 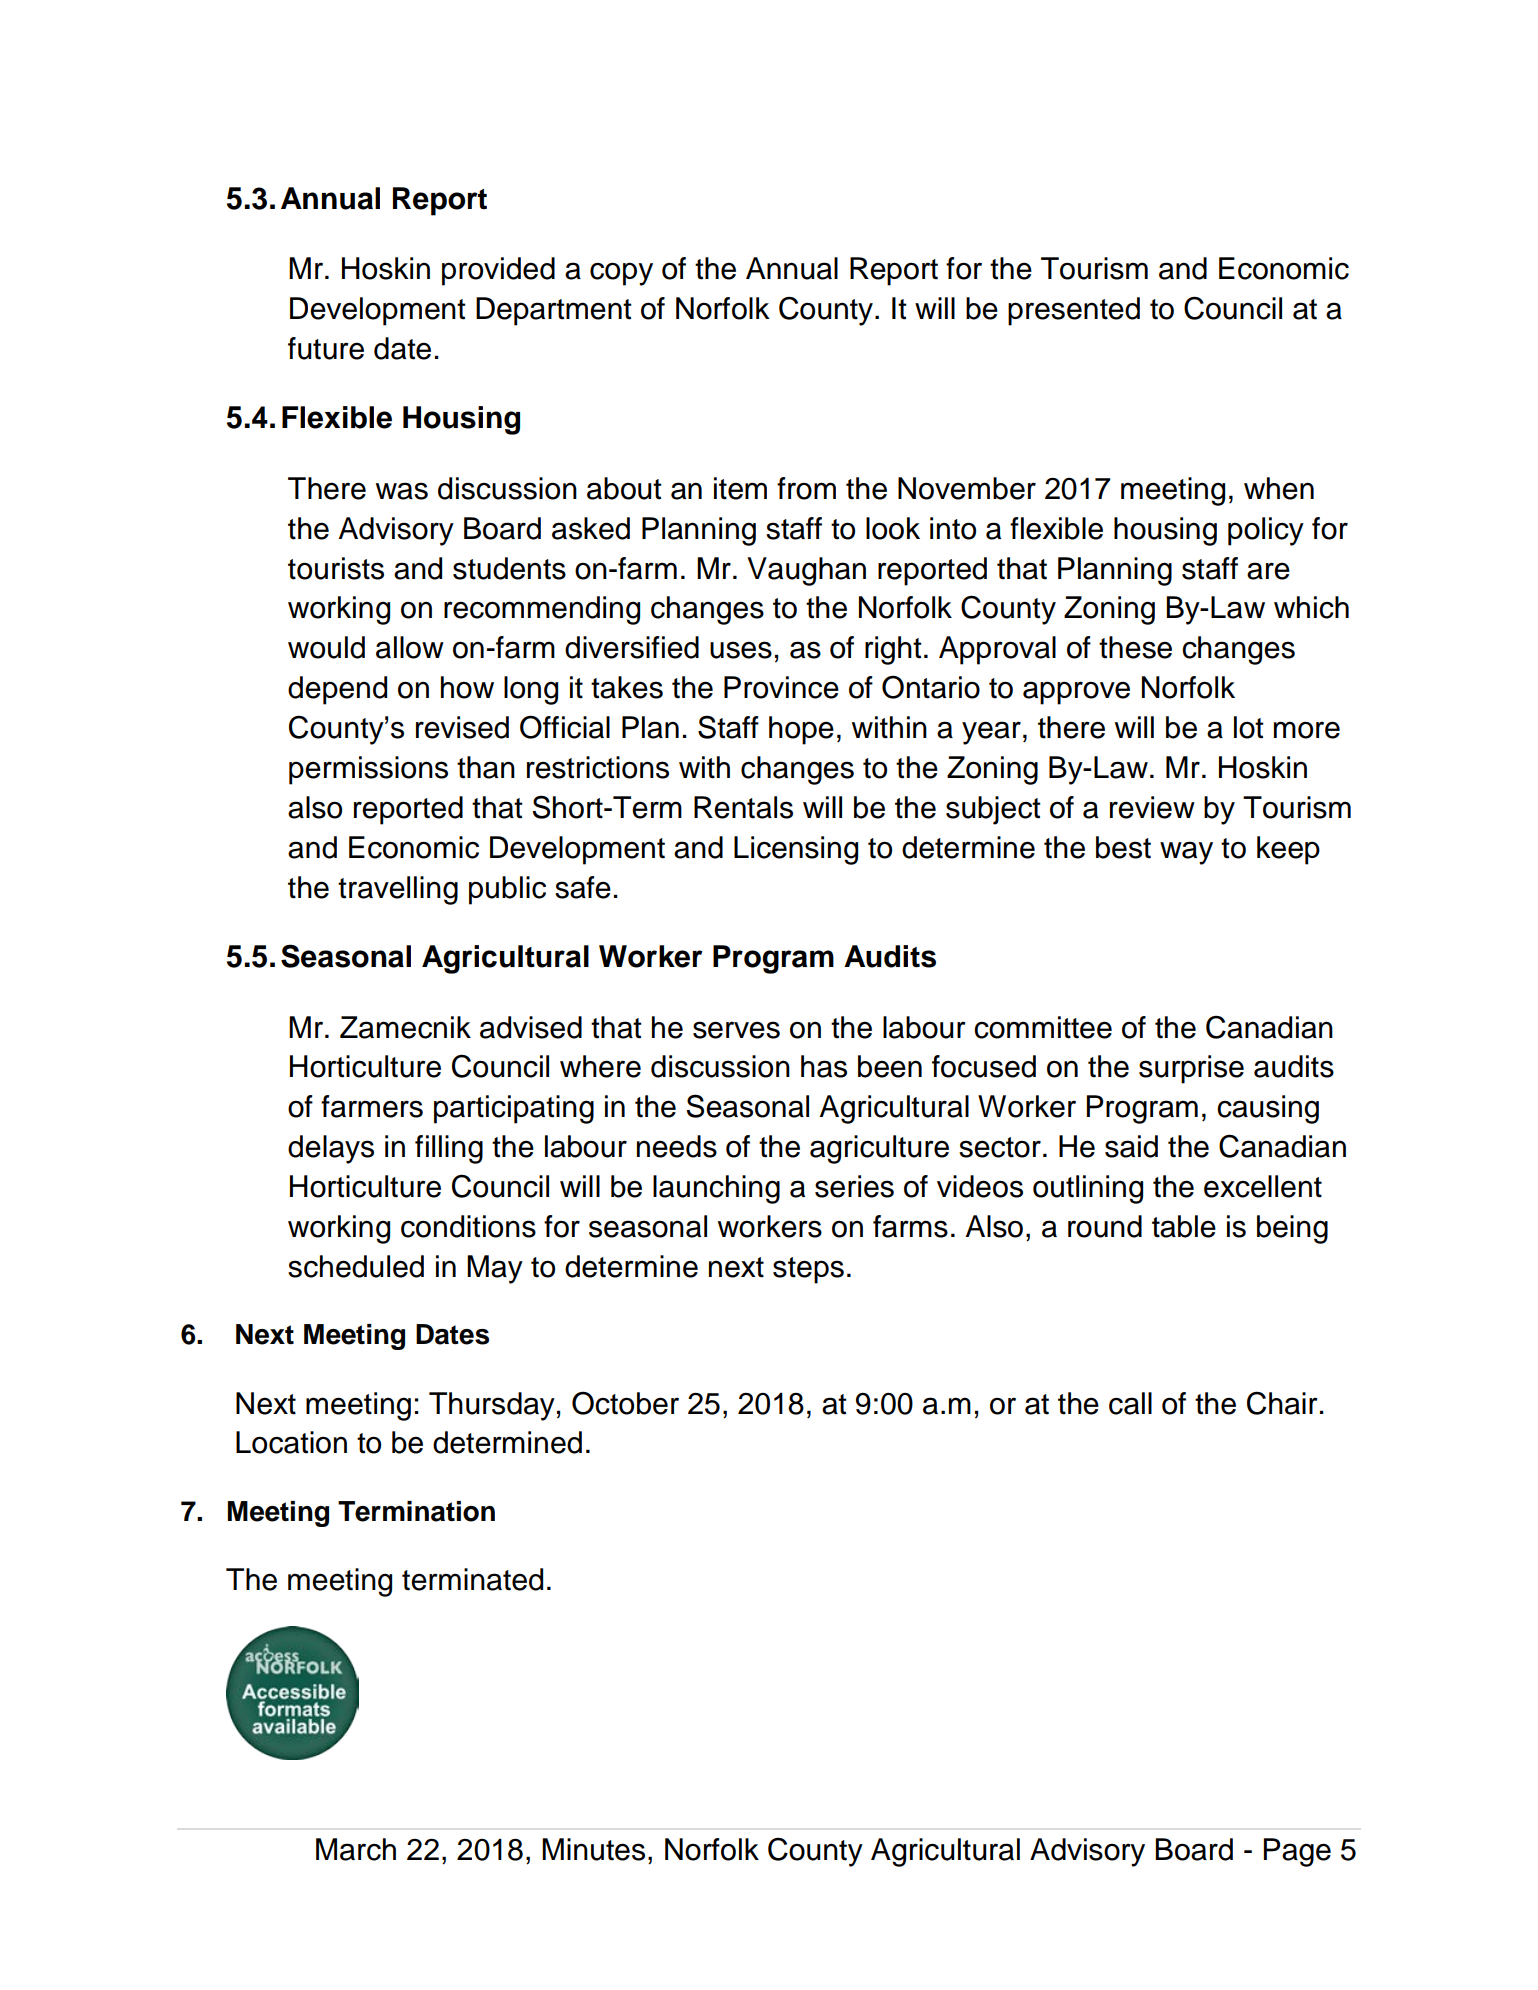 I want to click on participating, so click(x=514, y=1109).
